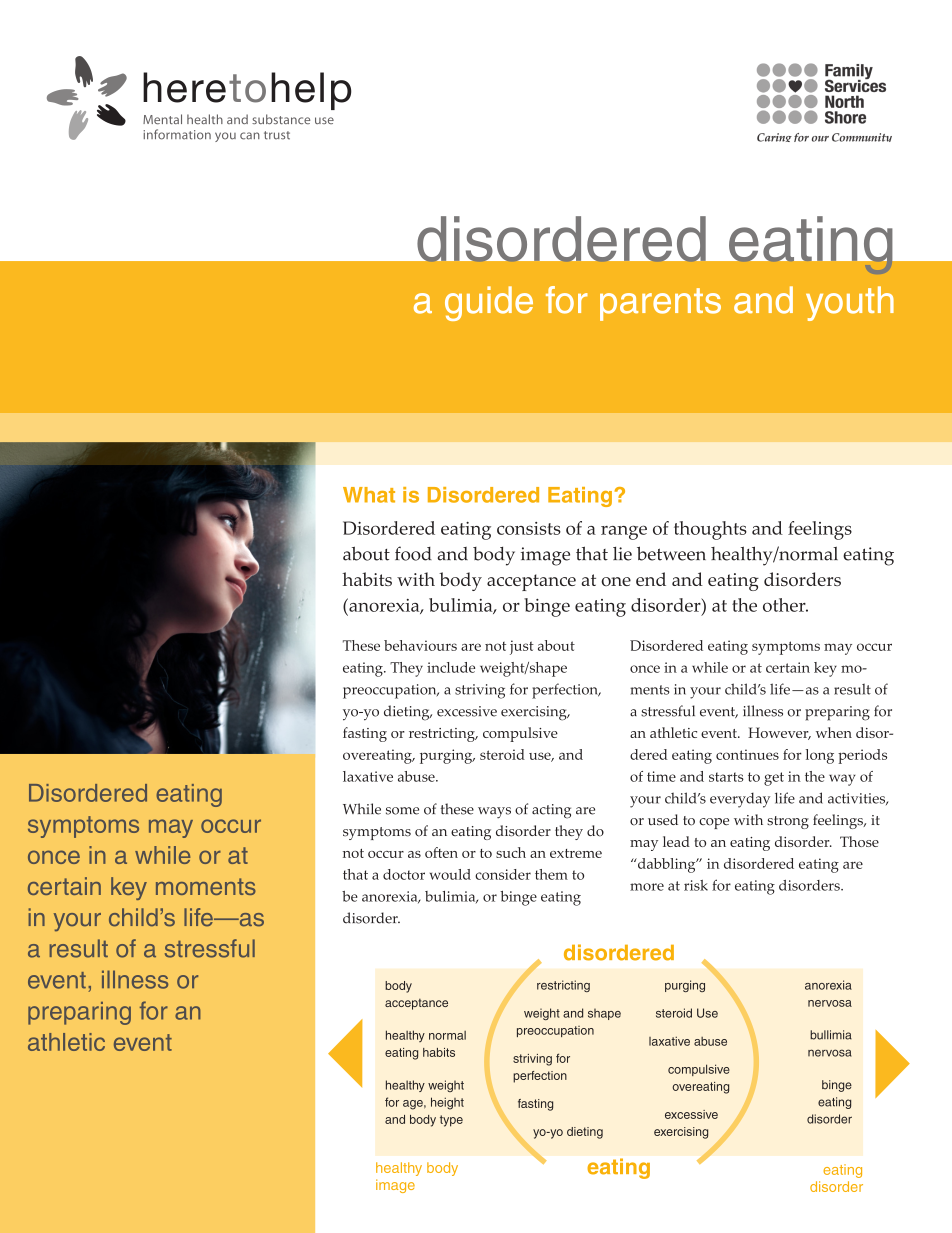 The image size is (952, 1233). I want to click on time, so click(661, 776).
